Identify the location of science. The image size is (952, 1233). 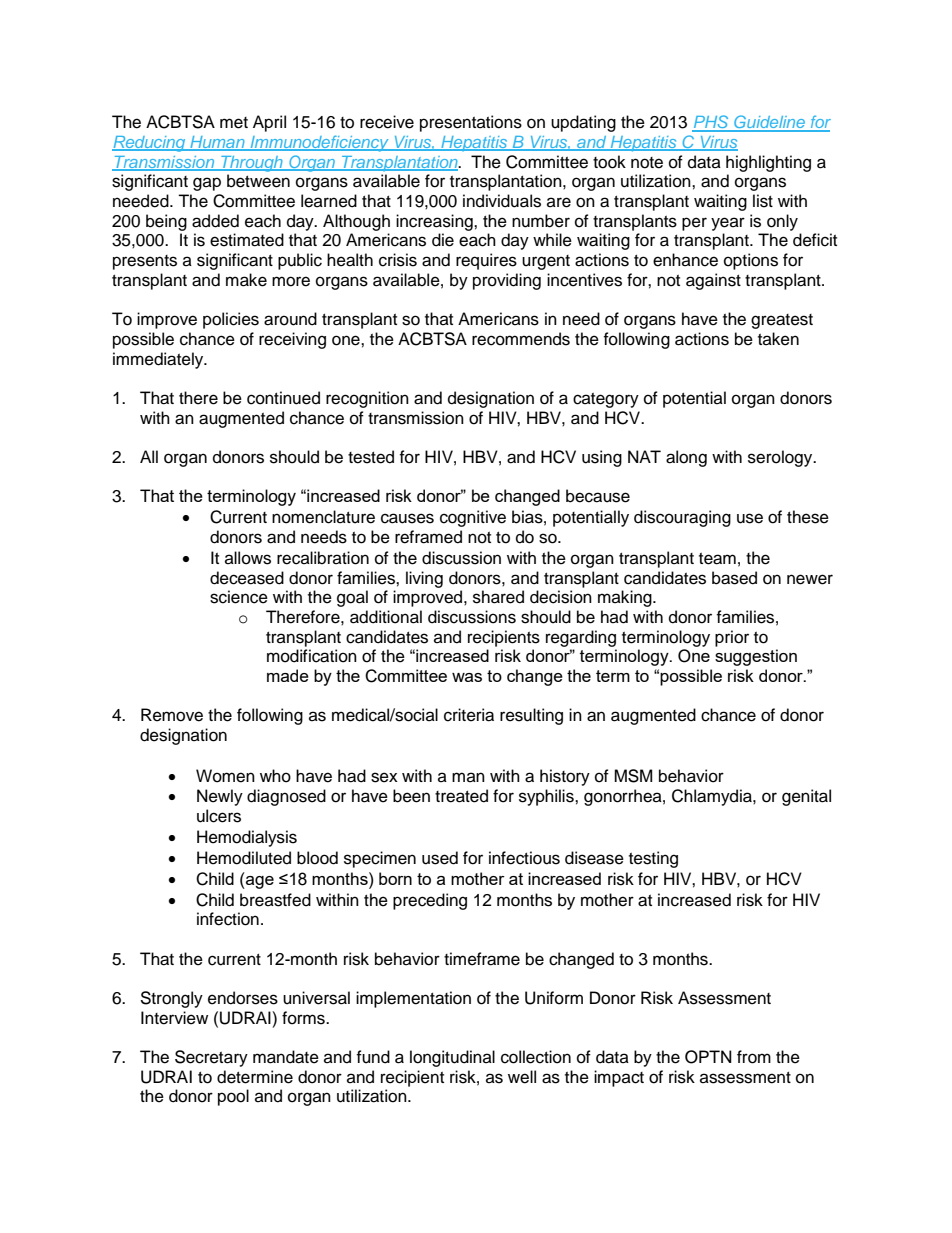
(239, 597).
